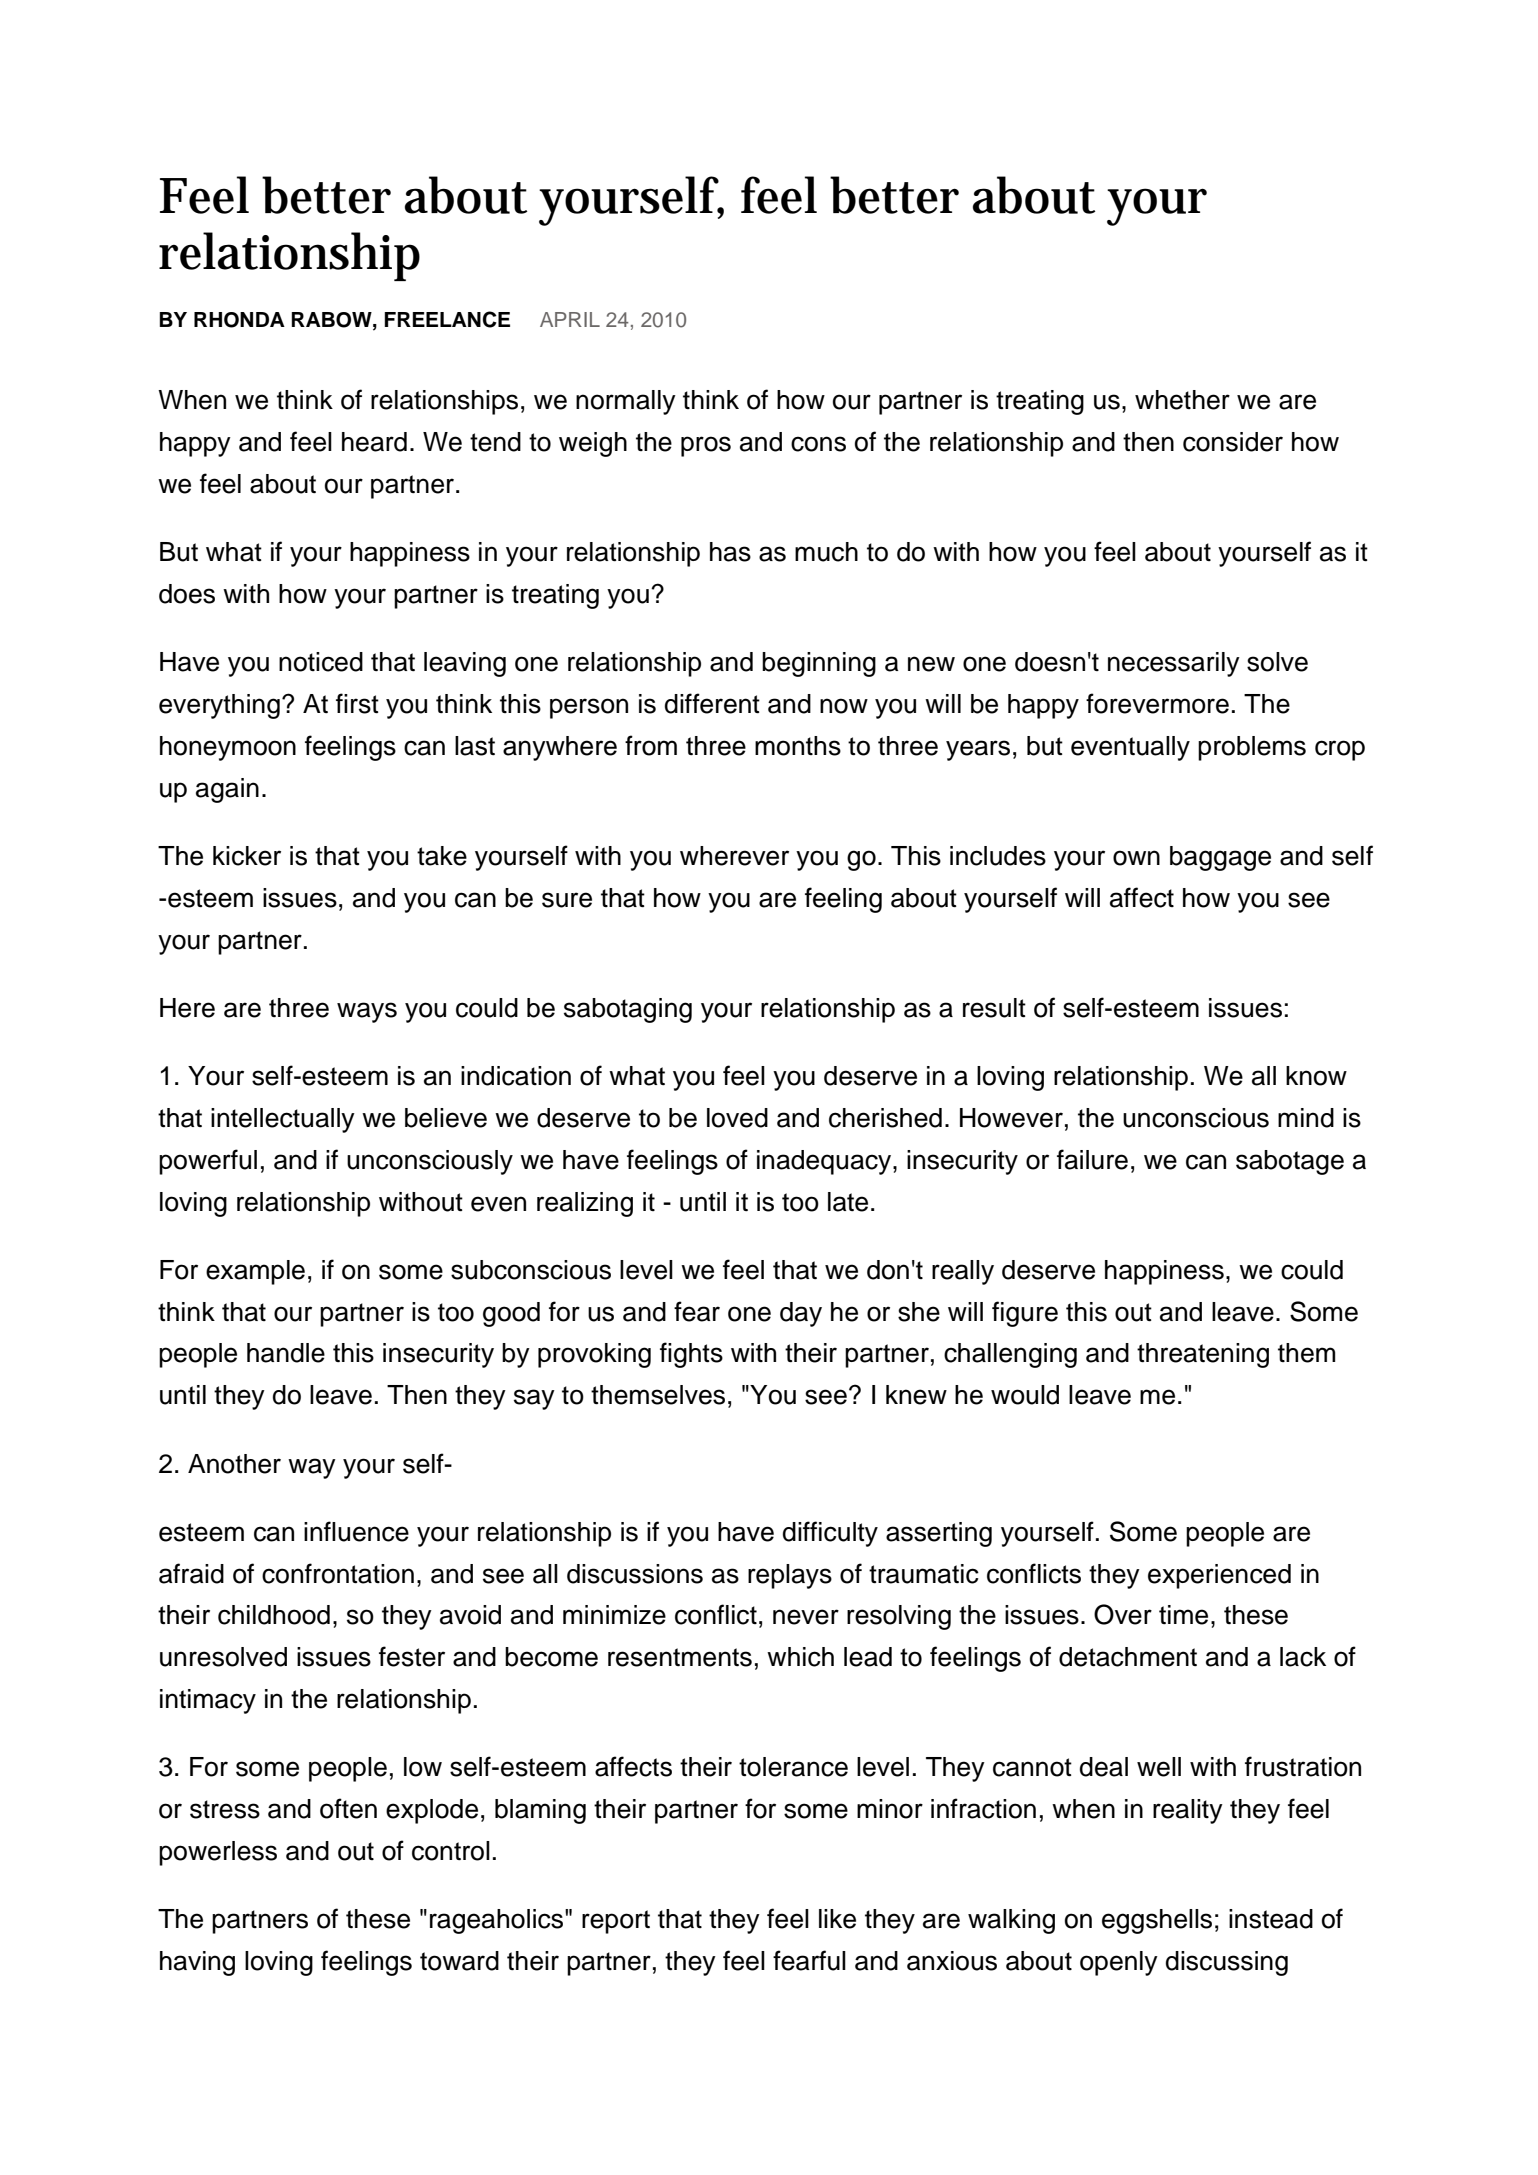 The width and height of the screenshot is (1538, 2175). I want to click on first, so click(357, 703).
